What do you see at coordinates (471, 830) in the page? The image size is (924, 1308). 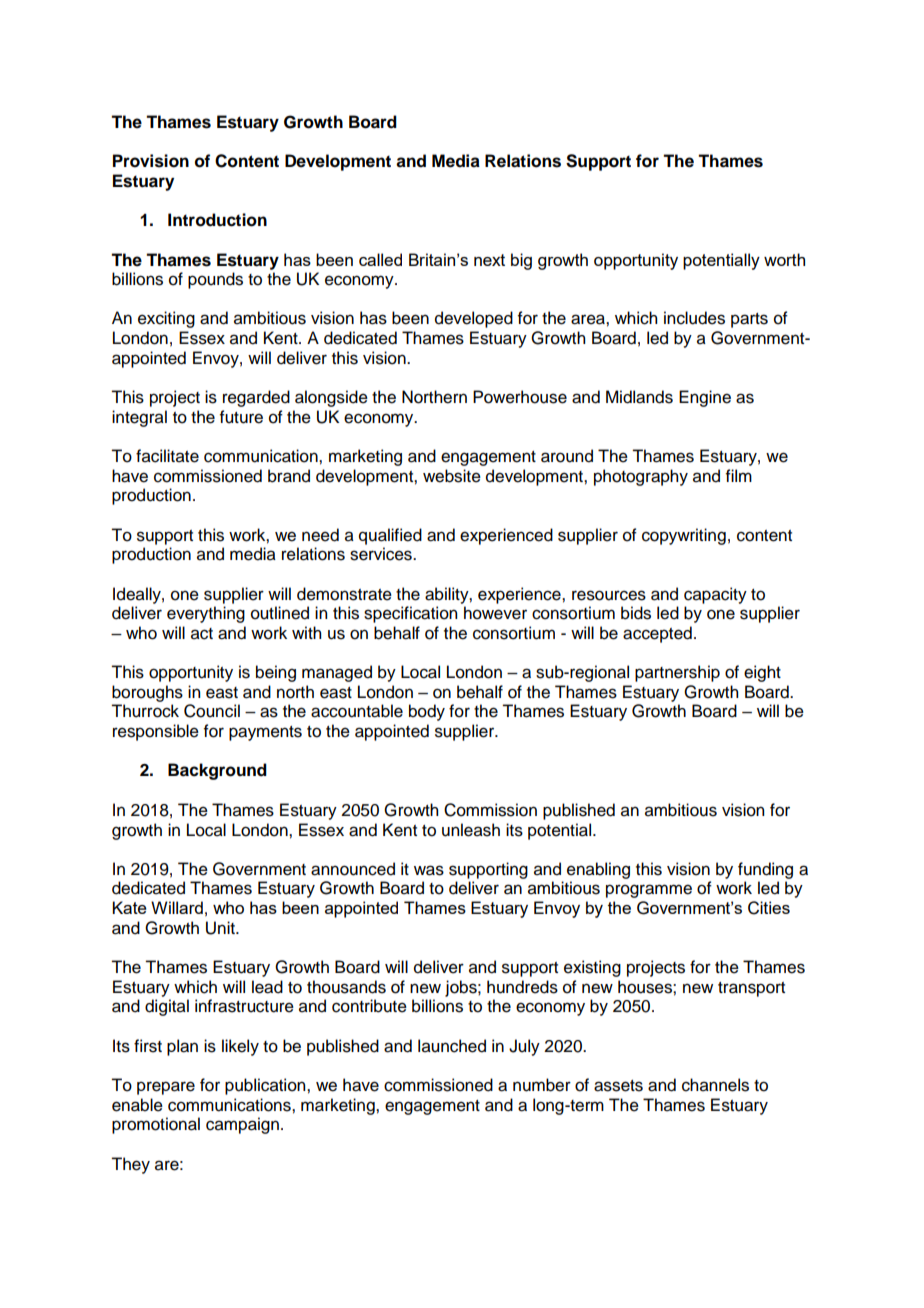 I see `unleash` at bounding box center [471, 830].
